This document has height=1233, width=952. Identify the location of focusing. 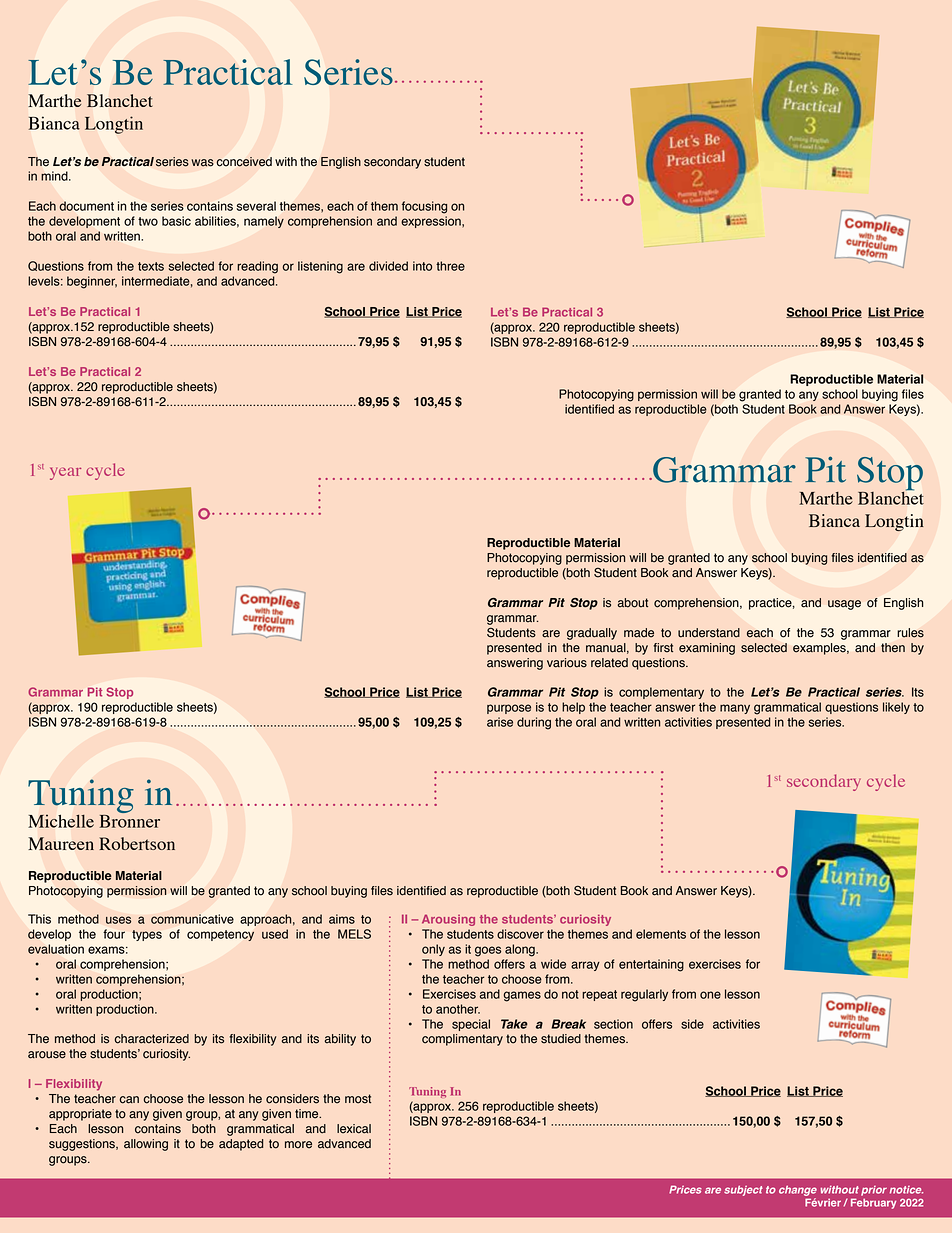
(424, 207).
